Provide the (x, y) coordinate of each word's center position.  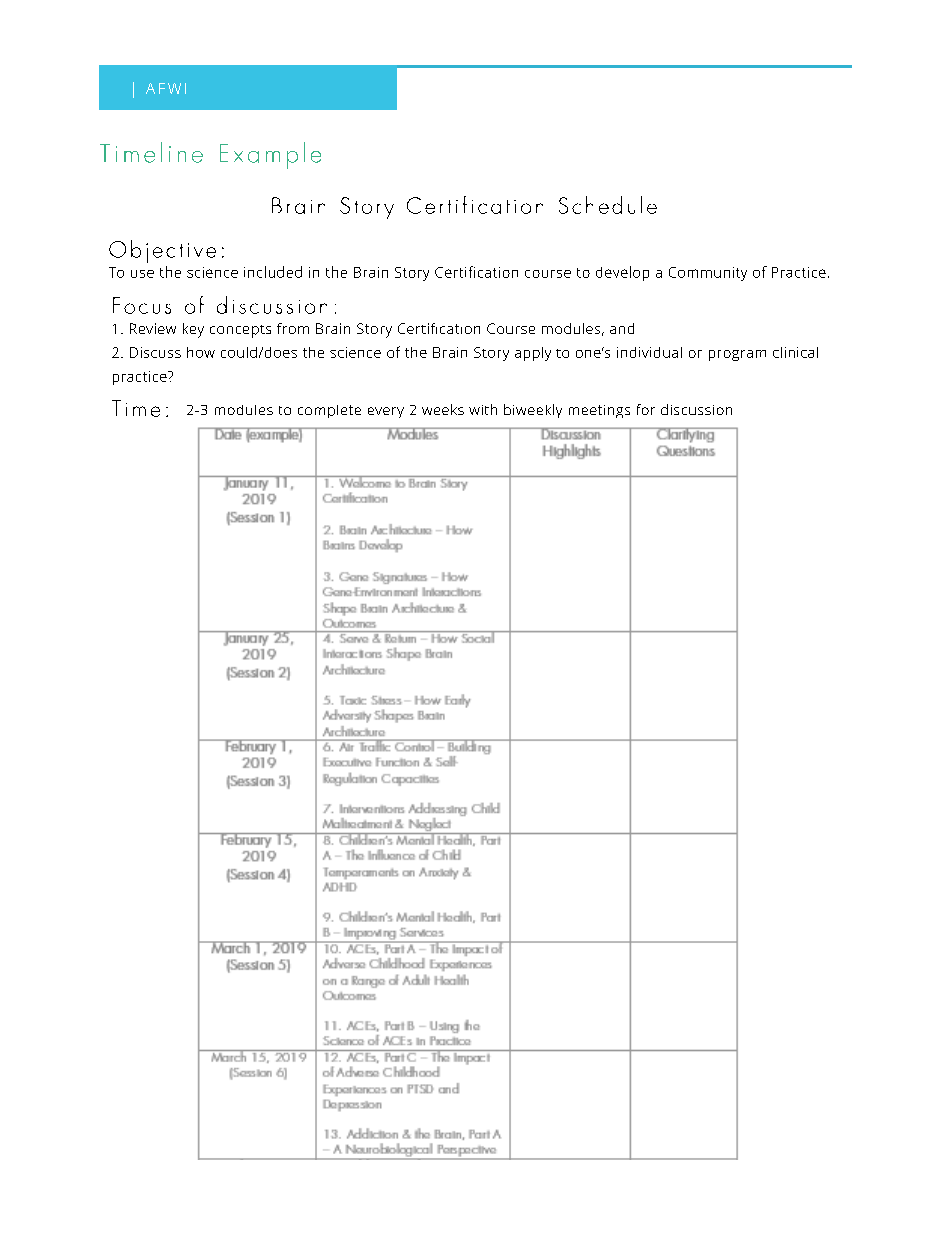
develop (622, 273)
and (622, 328)
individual (649, 352)
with (483, 409)
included (273, 272)
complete (329, 411)
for (646, 409)
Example (270, 155)
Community (708, 274)
